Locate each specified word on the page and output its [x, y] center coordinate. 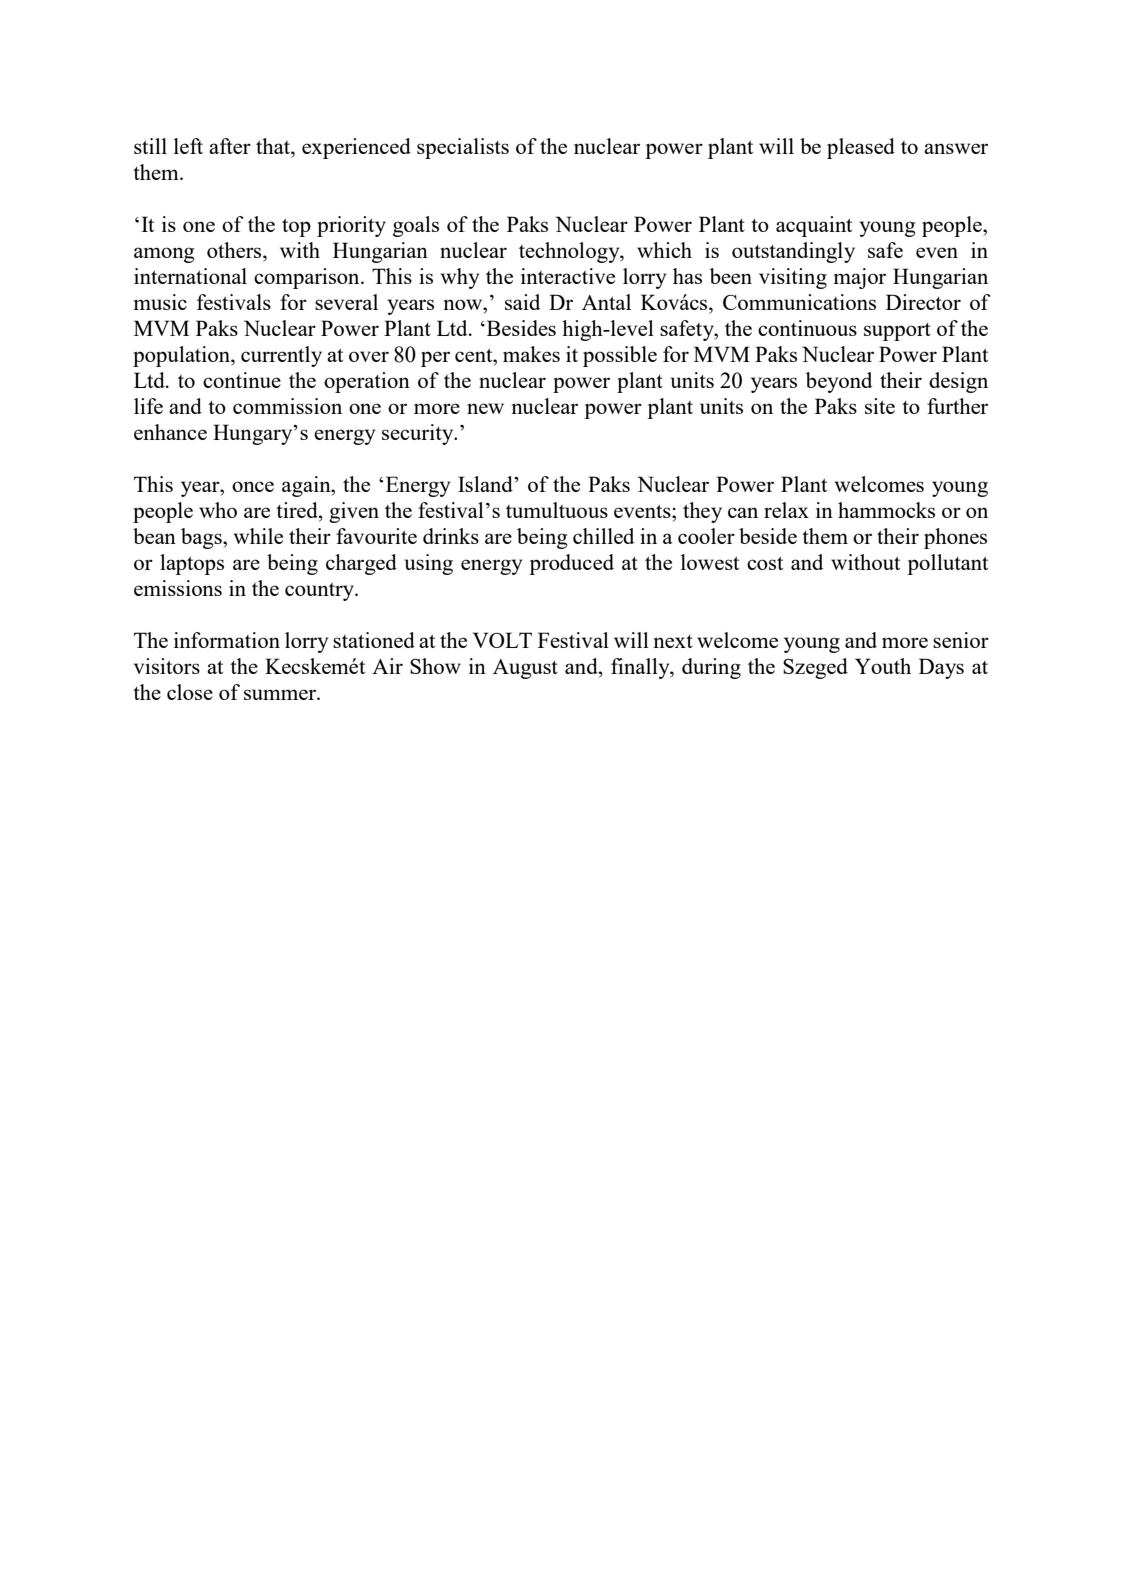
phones [955, 538]
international [190, 276]
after [230, 146]
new [485, 408]
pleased [861, 148]
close [190, 692]
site [880, 406]
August [525, 669]
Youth [883, 666]
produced [571, 564]
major [860, 278]
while [258, 536]
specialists [463, 148]
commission [287, 406]
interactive [568, 276]
